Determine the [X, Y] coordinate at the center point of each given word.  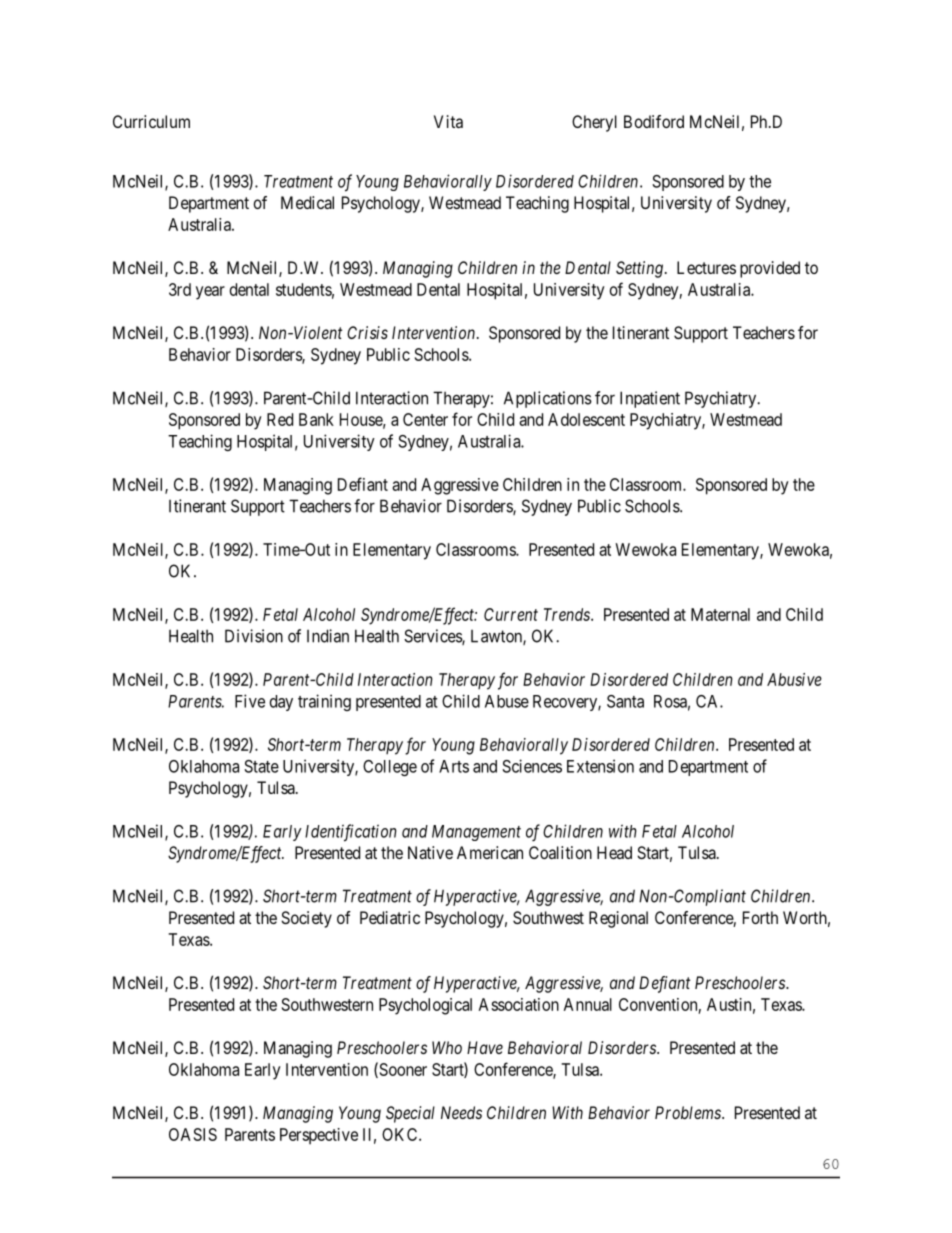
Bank [316, 419]
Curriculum [151, 121]
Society [306, 919]
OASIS [193, 1134]
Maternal [720, 614]
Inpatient [650, 399]
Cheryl [594, 123]
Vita [448, 121]
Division [254, 636]
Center [425, 419]
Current [511, 614]
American [490, 852]
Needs [461, 1112]
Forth [760, 917]
